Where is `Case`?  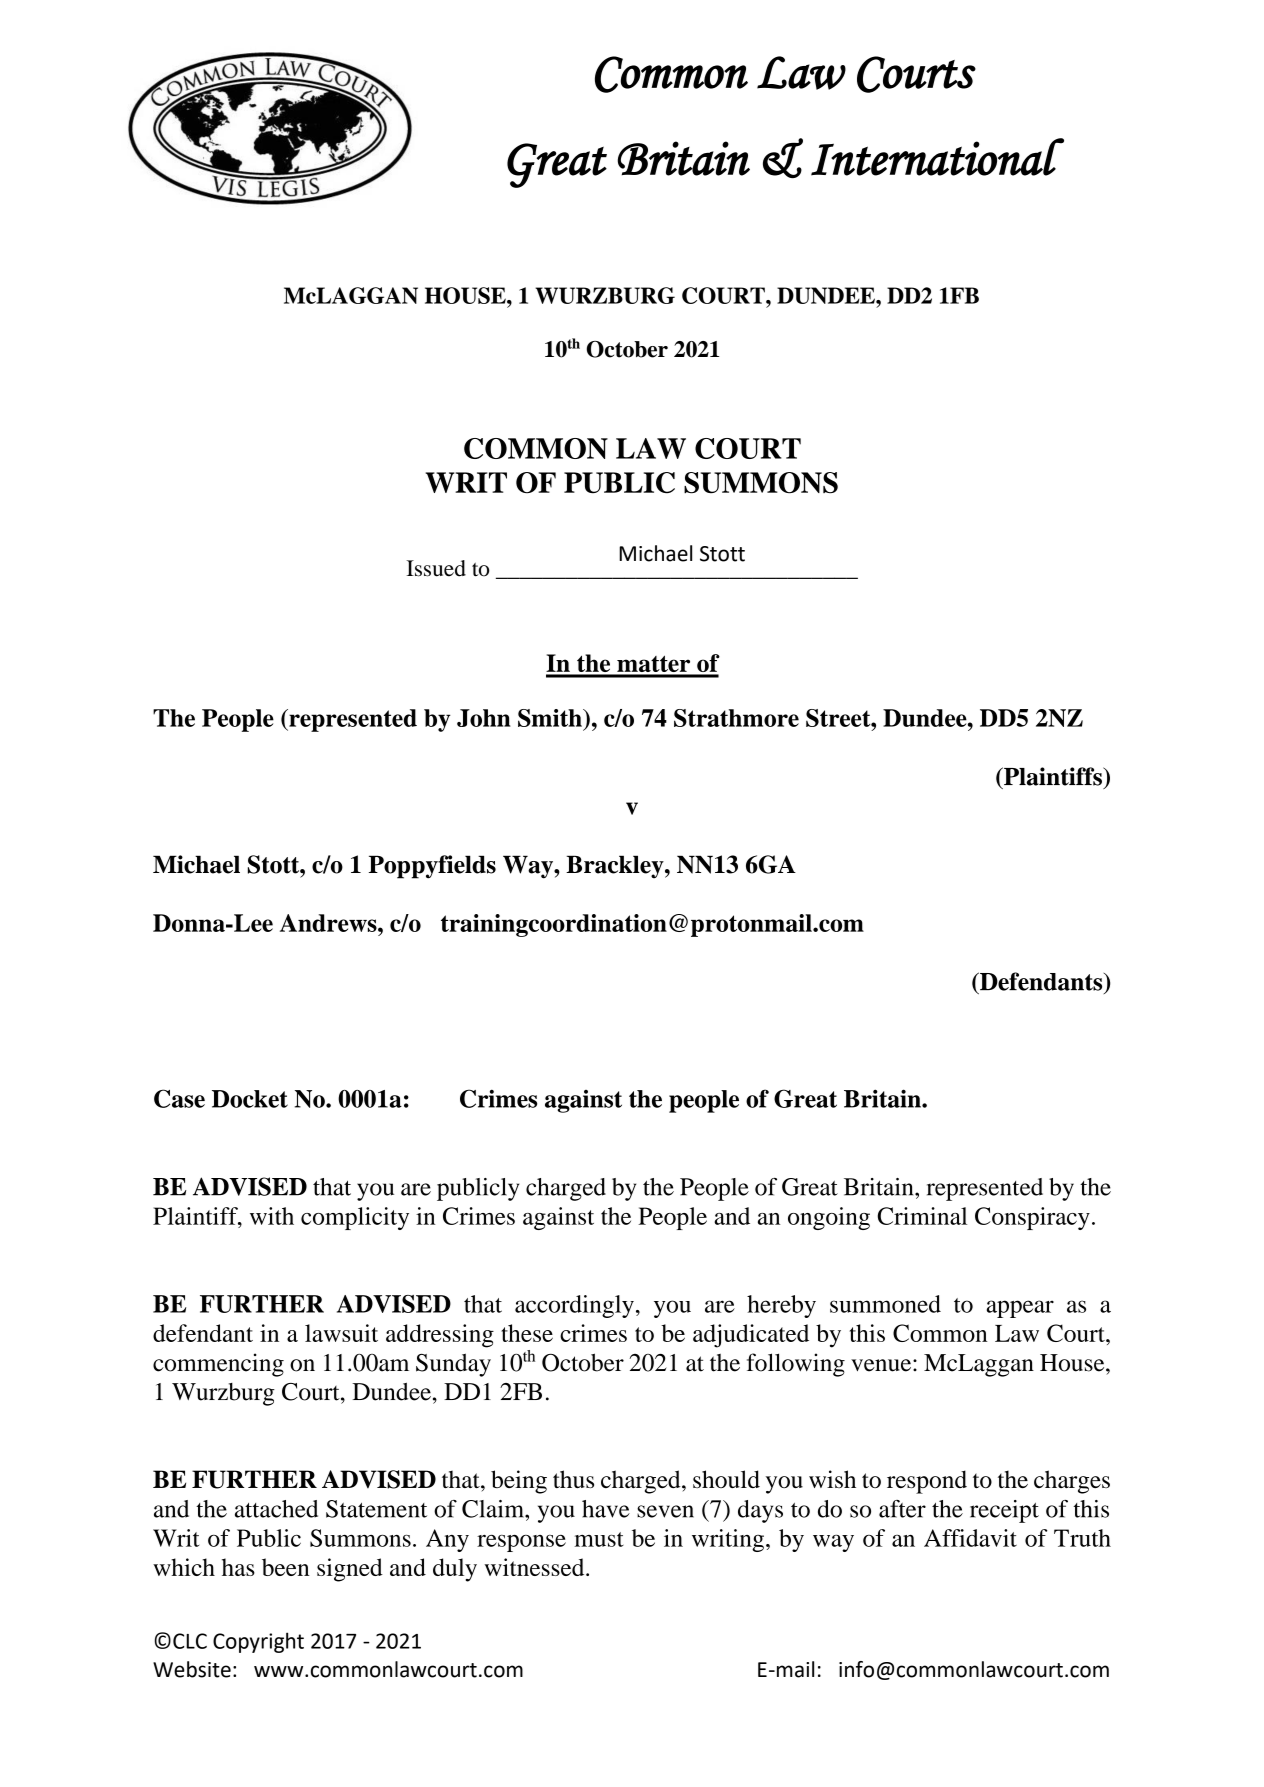
Case is located at coordinates (179, 1098).
